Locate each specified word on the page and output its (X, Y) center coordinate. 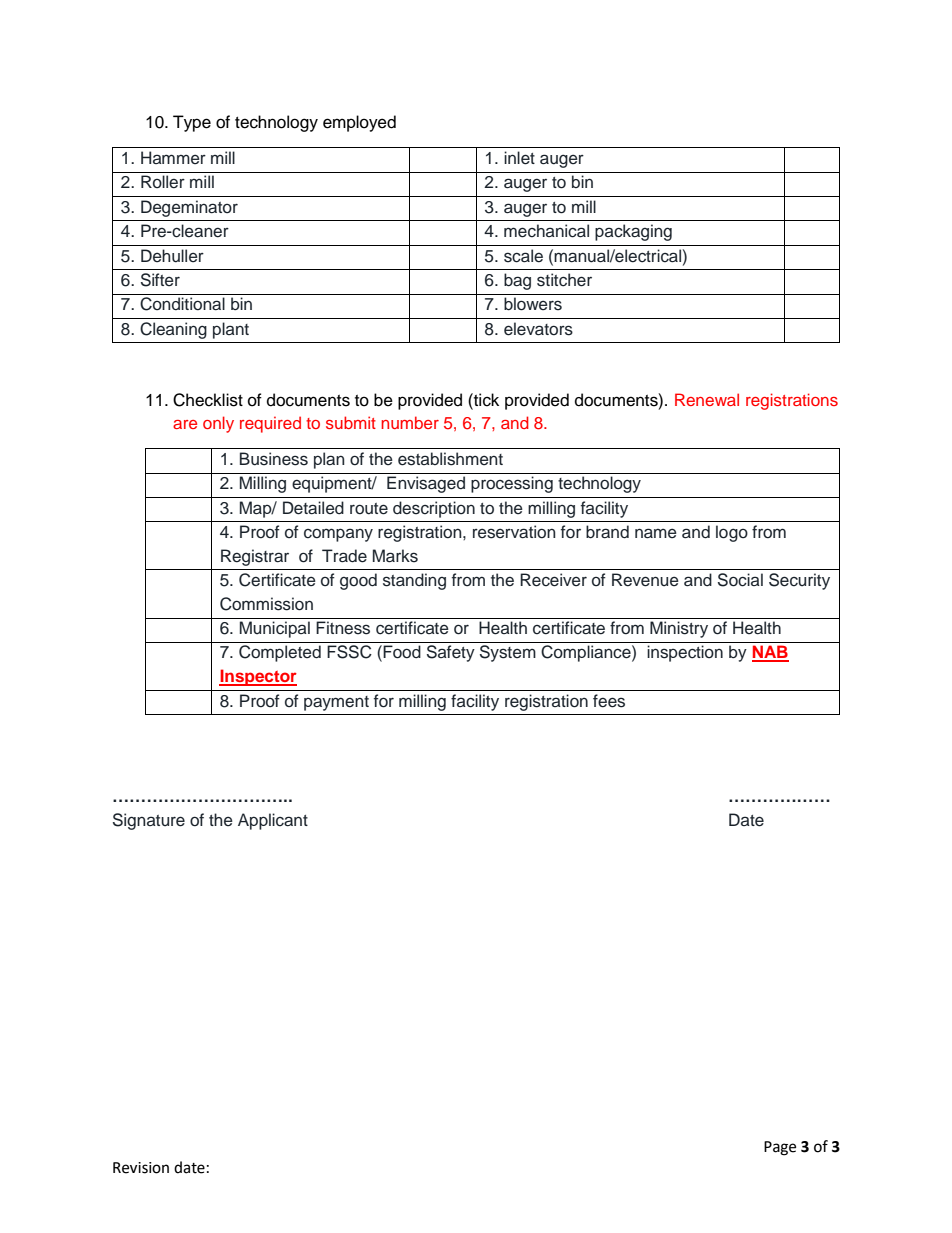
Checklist (208, 400)
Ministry (679, 629)
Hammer (173, 157)
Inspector (258, 677)
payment (336, 703)
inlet (519, 158)
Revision (141, 1168)
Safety (451, 653)
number (410, 422)
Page (780, 1148)
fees (609, 701)
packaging (633, 232)
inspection (685, 653)
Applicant (273, 821)
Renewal (707, 399)
